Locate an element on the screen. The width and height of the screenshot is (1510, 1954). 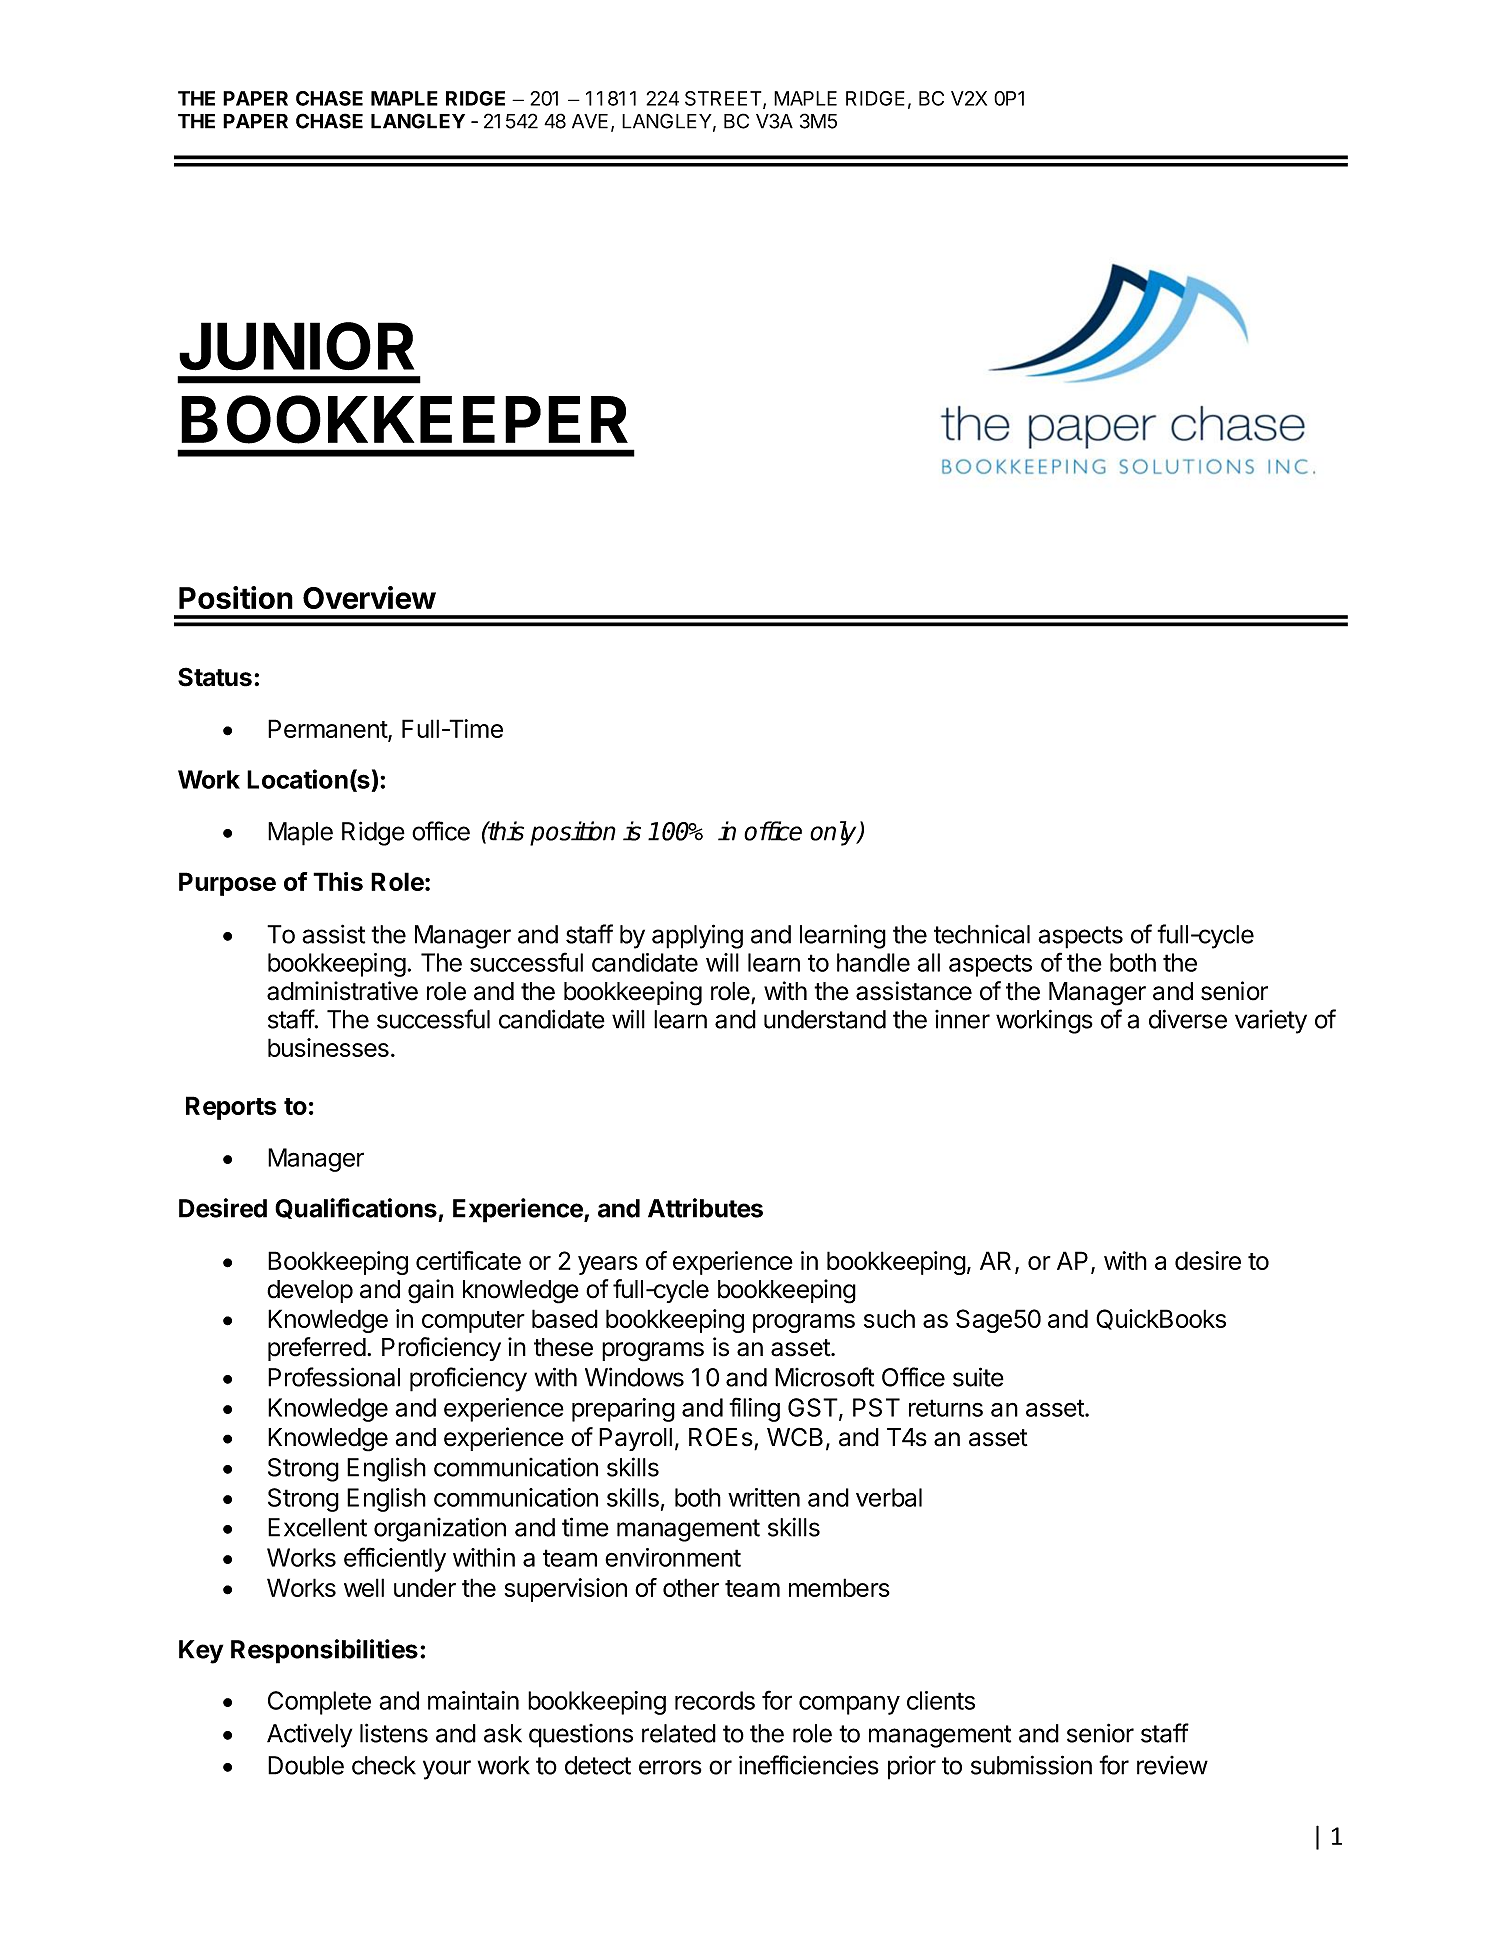
applying is located at coordinates (697, 936).
